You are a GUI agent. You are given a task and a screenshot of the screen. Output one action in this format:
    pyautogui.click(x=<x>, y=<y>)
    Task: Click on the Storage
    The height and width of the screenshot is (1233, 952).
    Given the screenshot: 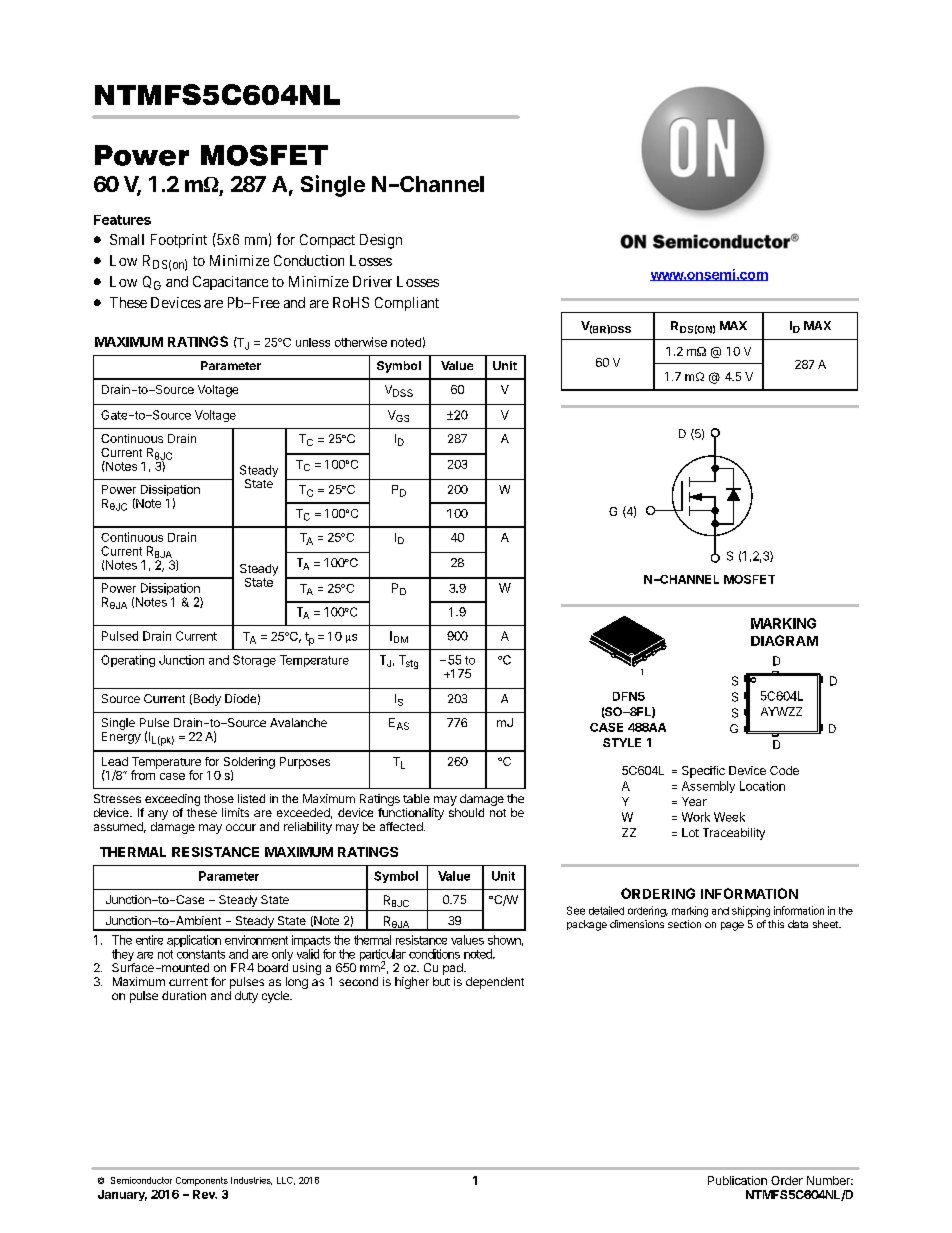 What is the action you would take?
    pyautogui.click(x=254, y=661)
